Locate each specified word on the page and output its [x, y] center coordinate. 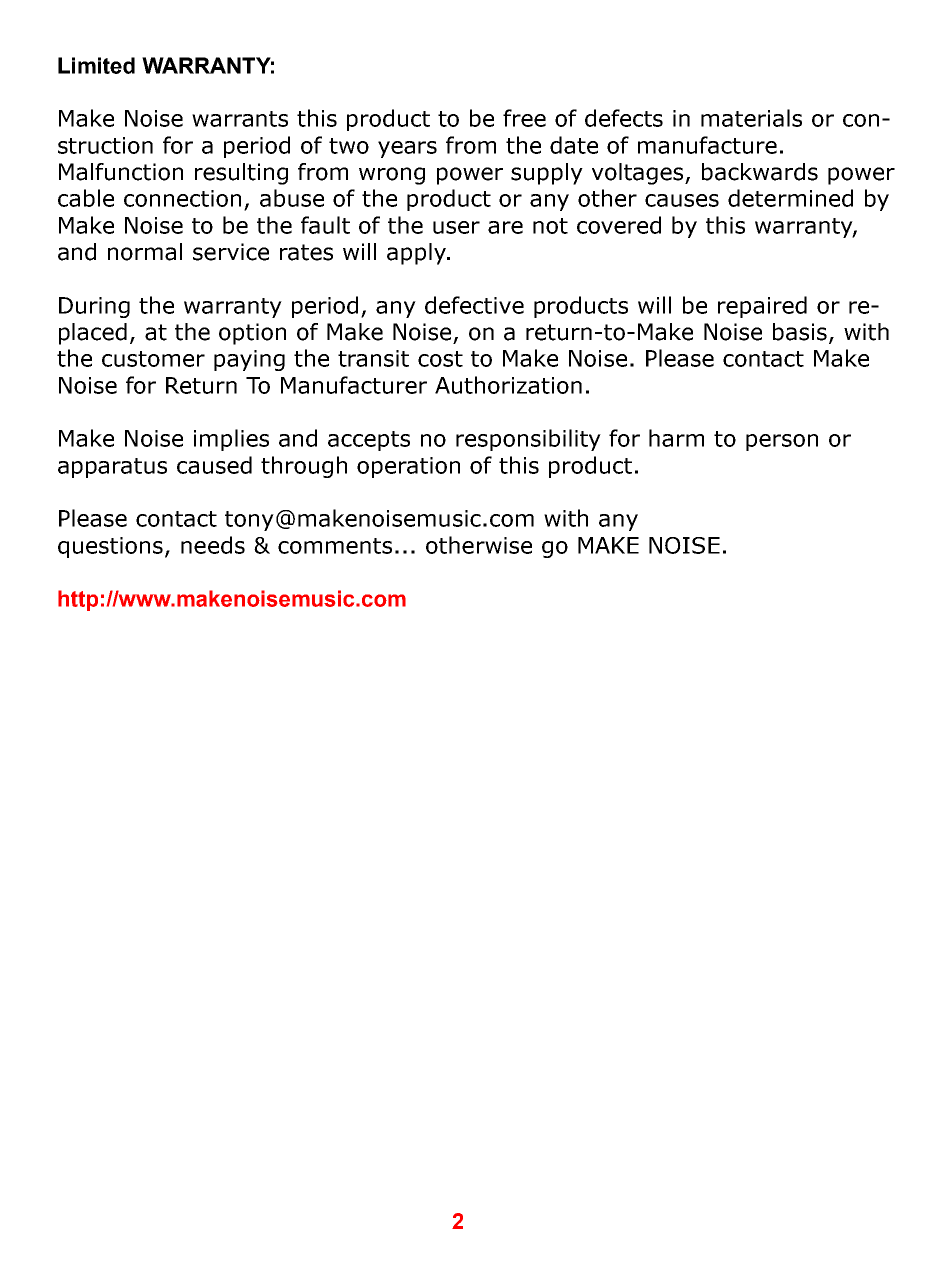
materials [751, 118]
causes [682, 200]
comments [335, 546]
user [456, 227]
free [524, 118]
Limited [96, 65]
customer [153, 359]
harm [676, 438]
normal [145, 252]
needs [213, 545]
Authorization [508, 385]
